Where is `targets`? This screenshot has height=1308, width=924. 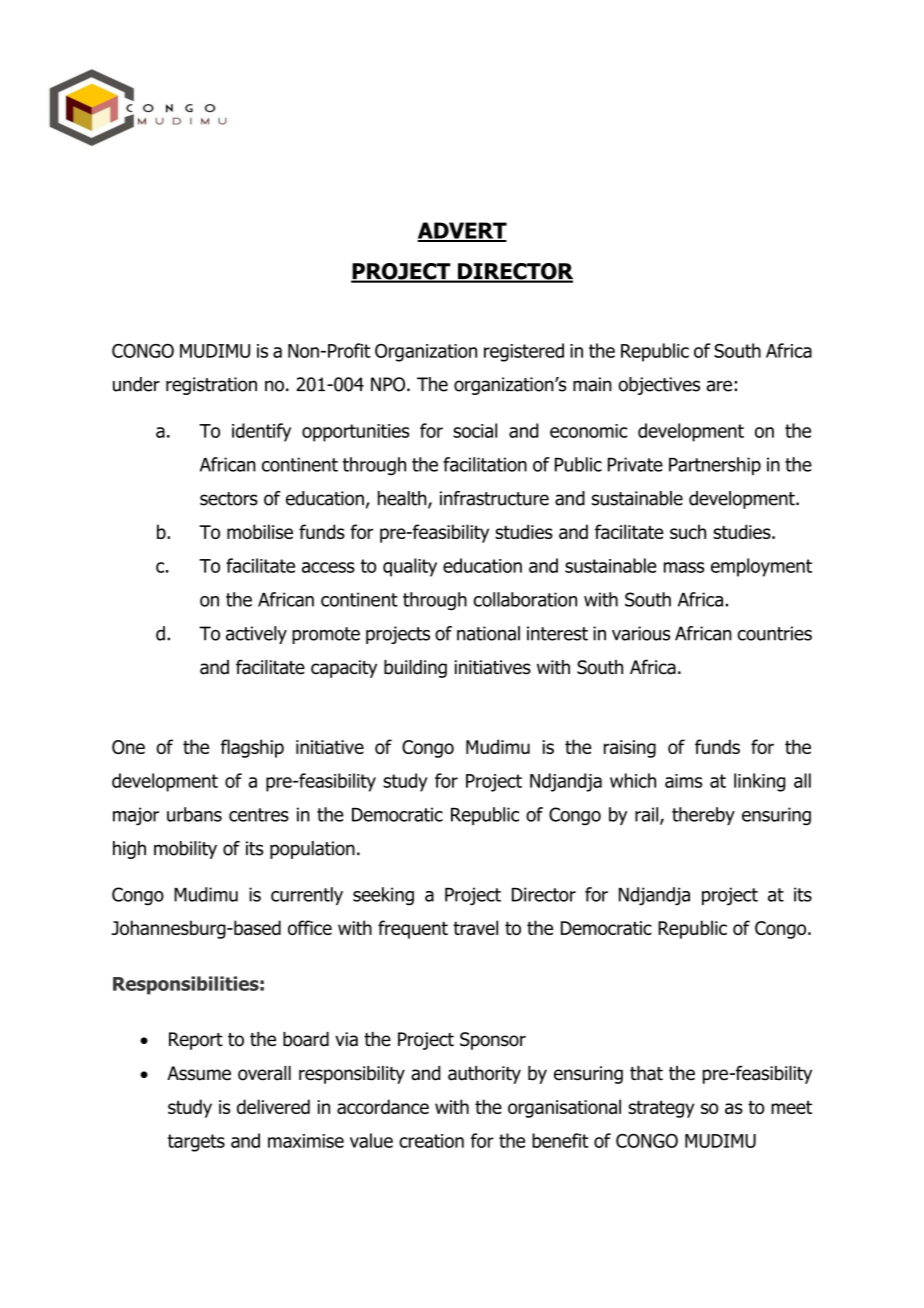 targets is located at coordinates (196, 1143).
